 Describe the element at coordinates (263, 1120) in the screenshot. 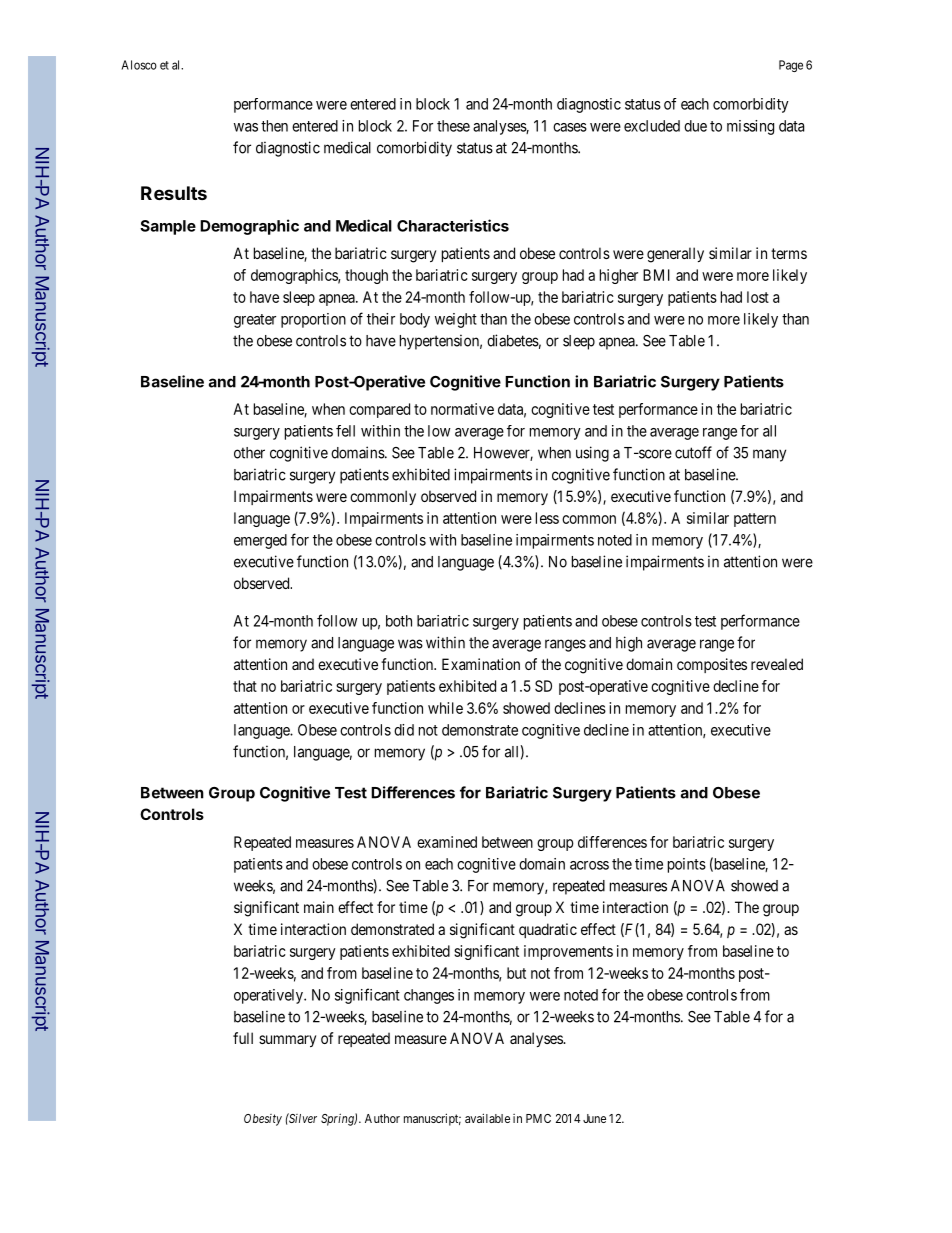

I see `Obesity` at that location.
